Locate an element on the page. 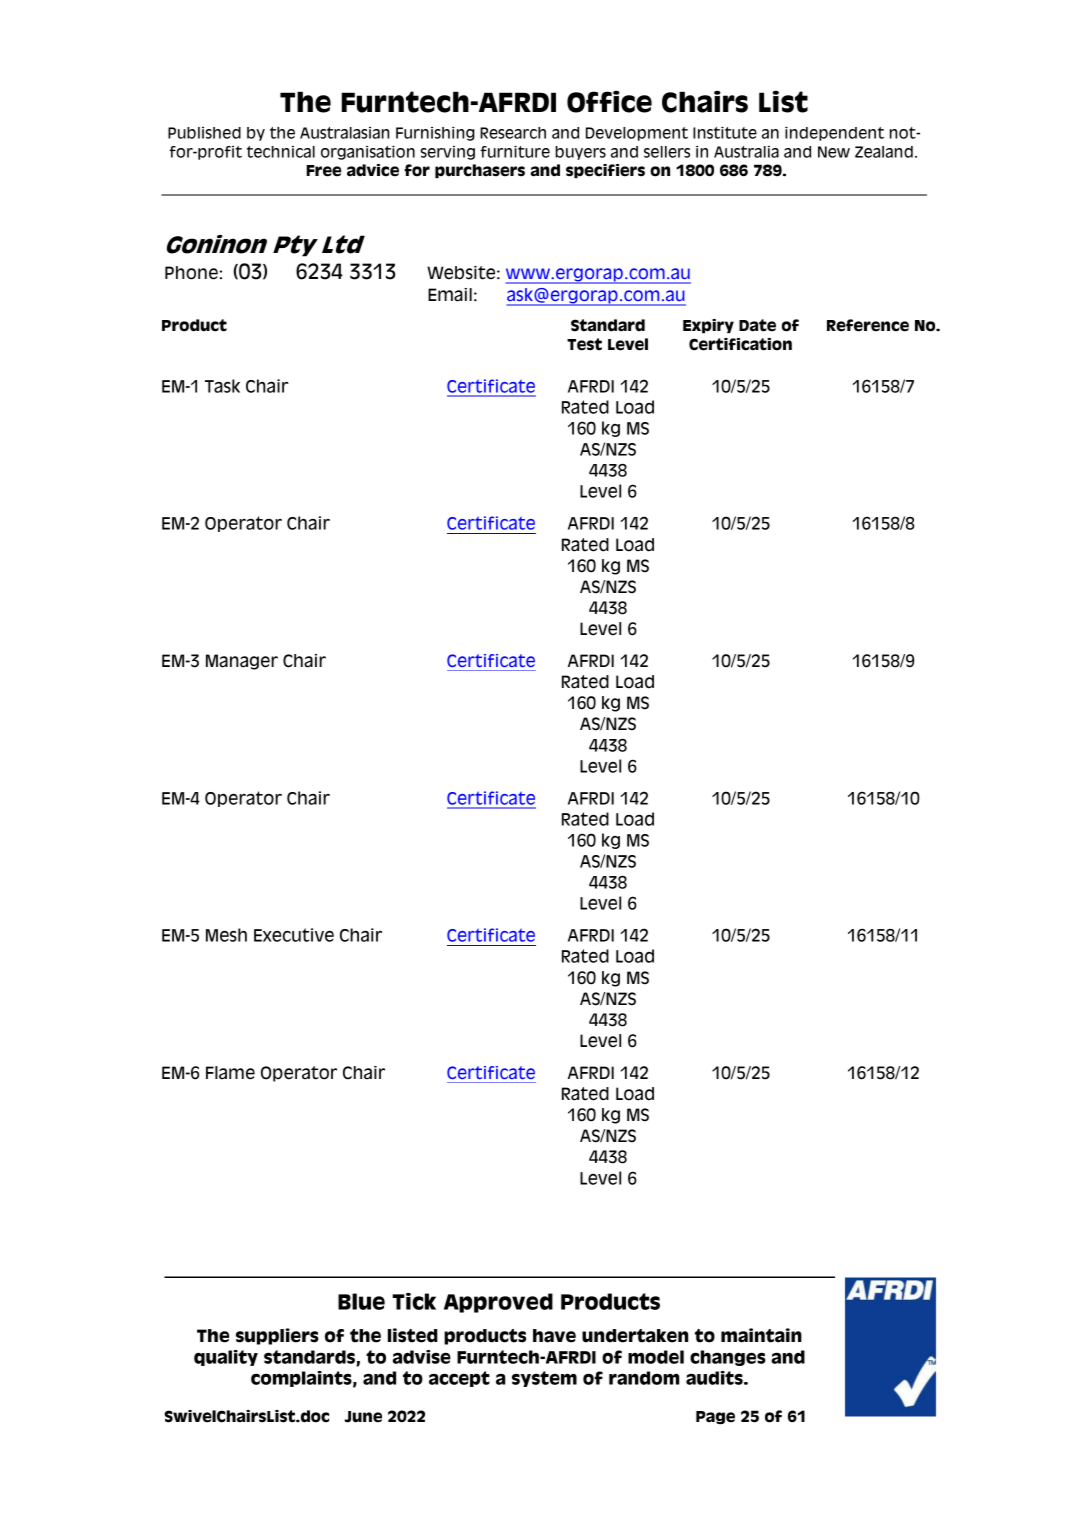 This image has width=1088, height=1539. Manager is located at coordinates (242, 662).
